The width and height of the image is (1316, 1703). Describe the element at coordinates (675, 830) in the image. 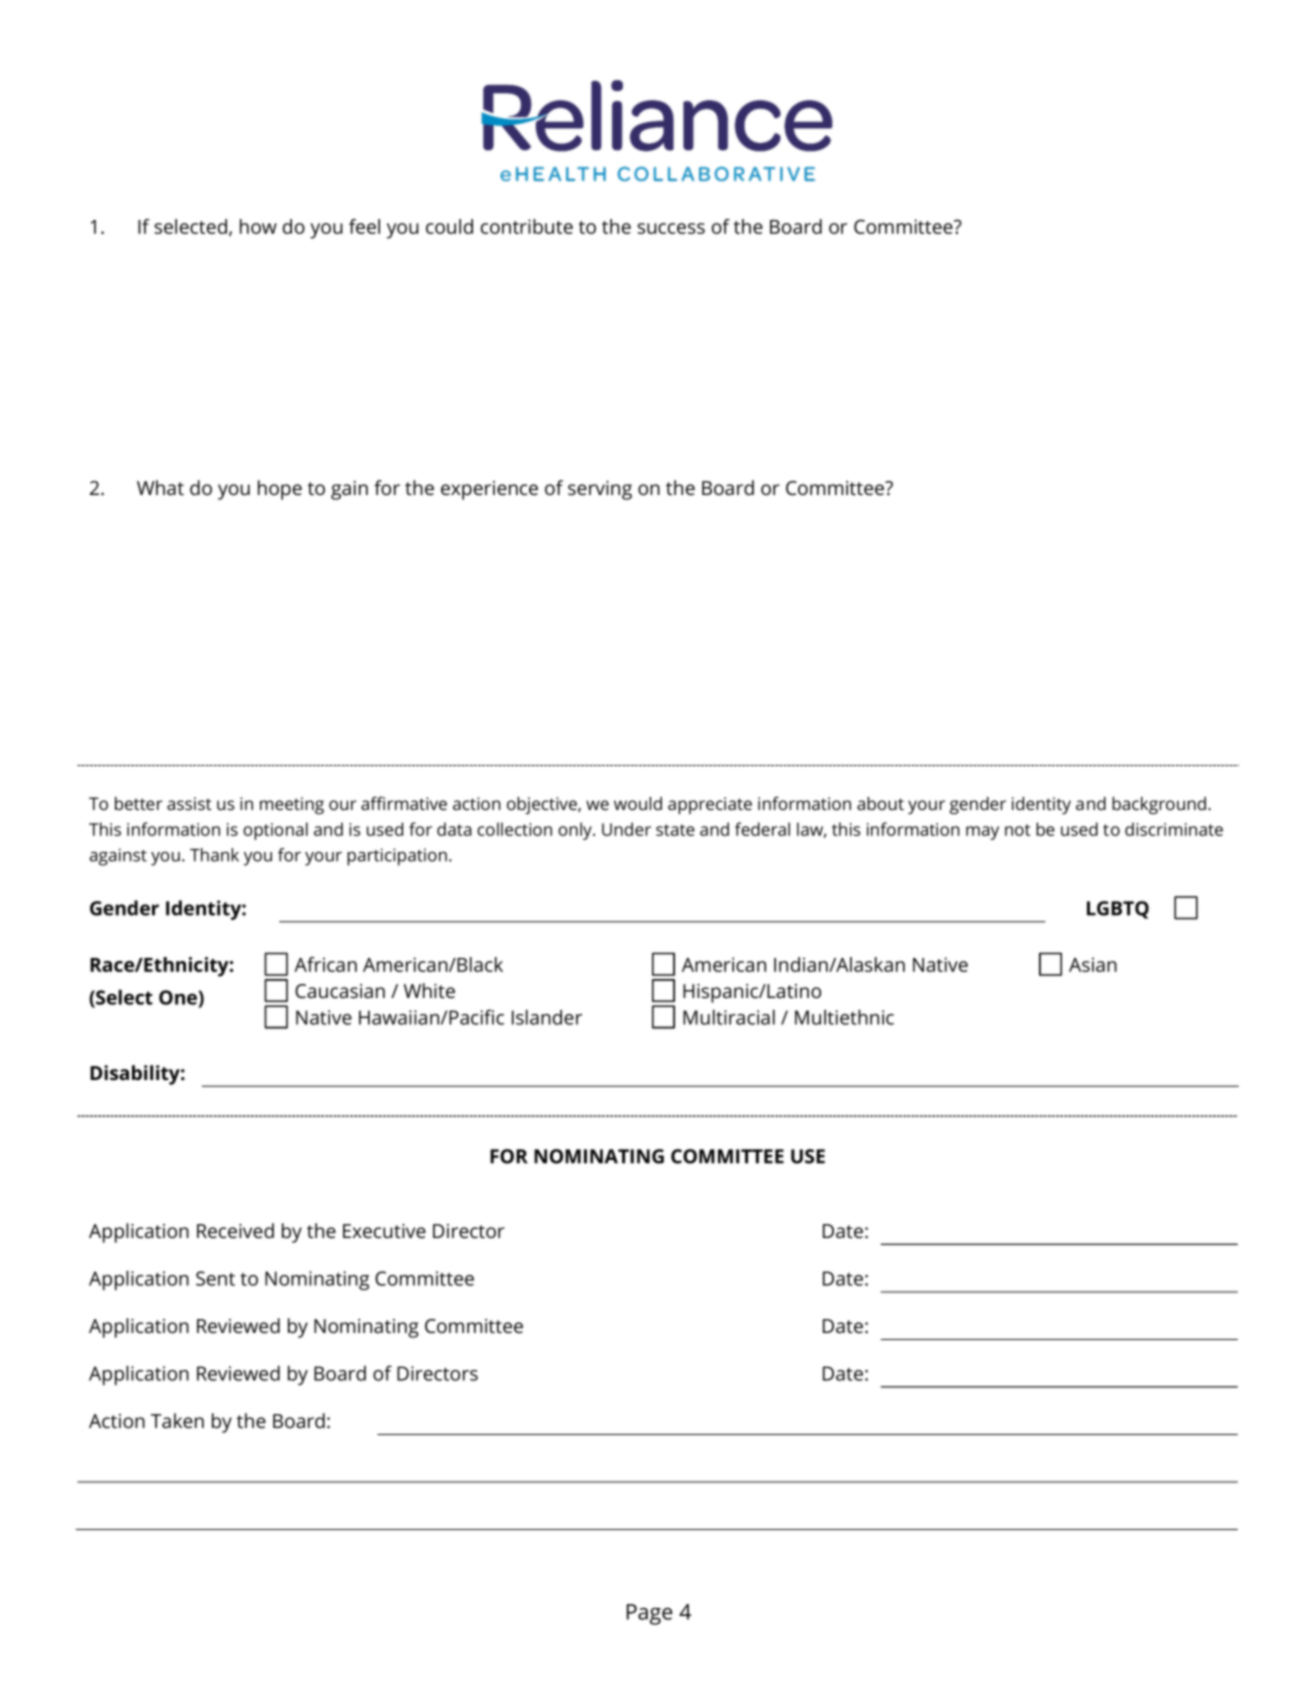

I see `state` at that location.
